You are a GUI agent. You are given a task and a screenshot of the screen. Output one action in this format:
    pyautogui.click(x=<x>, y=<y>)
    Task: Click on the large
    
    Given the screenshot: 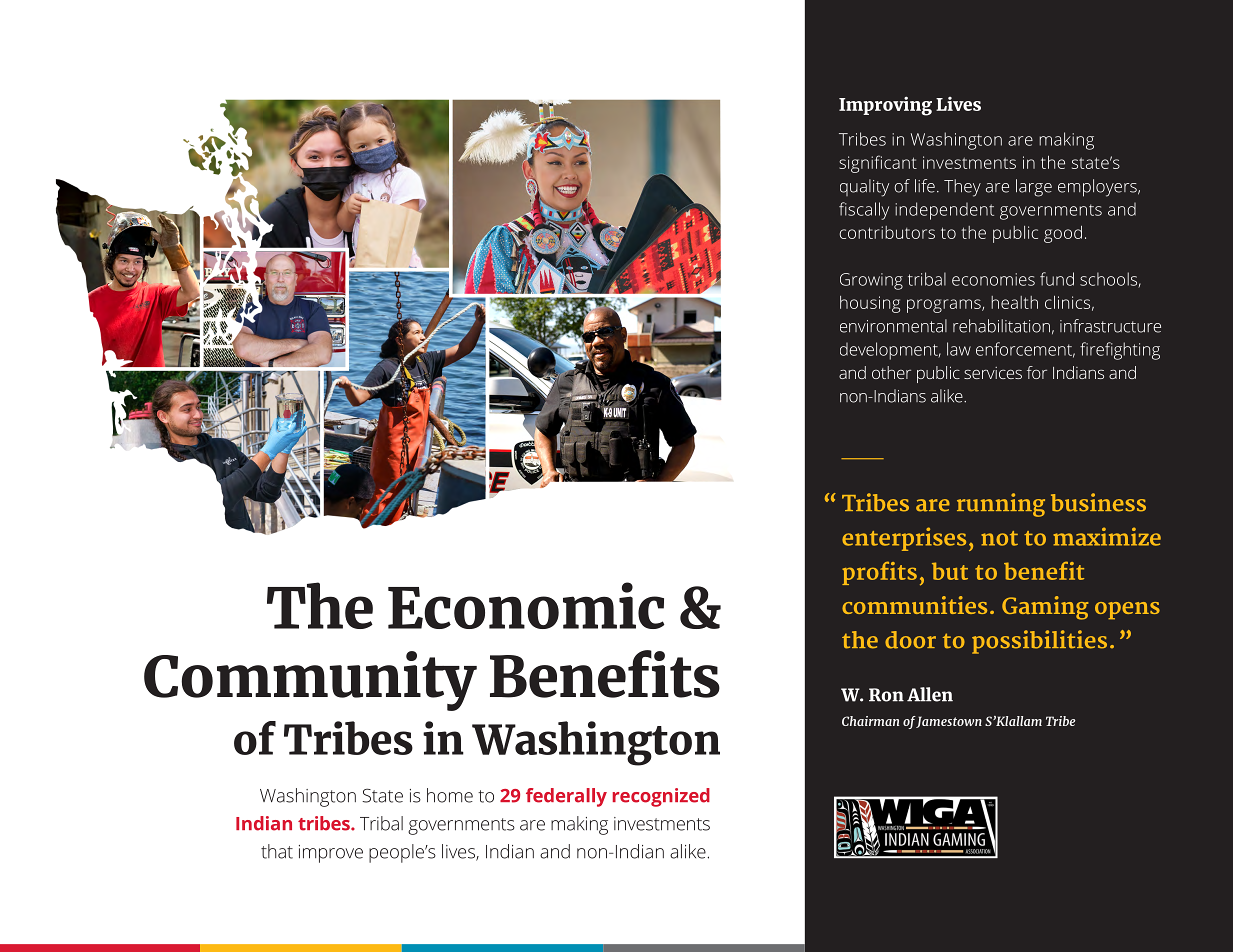 What is the action you would take?
    pyautogui.click(x=1034, y=188)
